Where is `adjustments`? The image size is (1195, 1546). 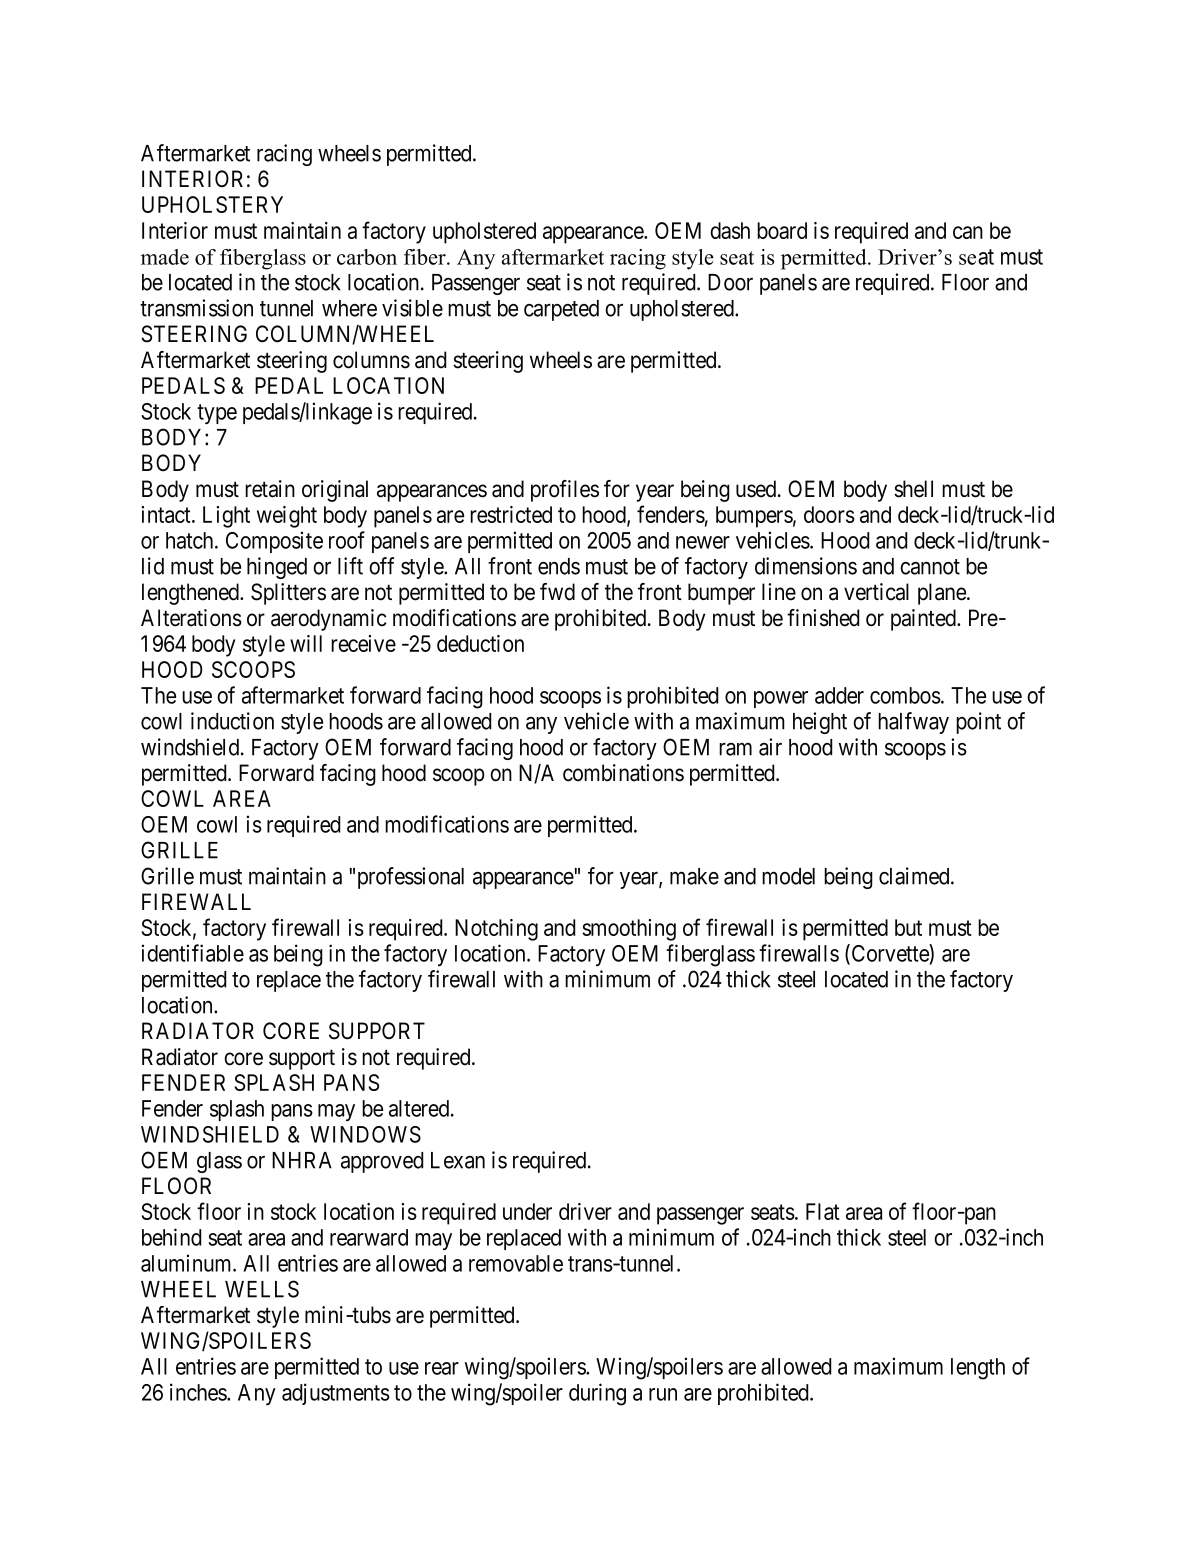
adjustments is located at coordinates (336, 1394).
